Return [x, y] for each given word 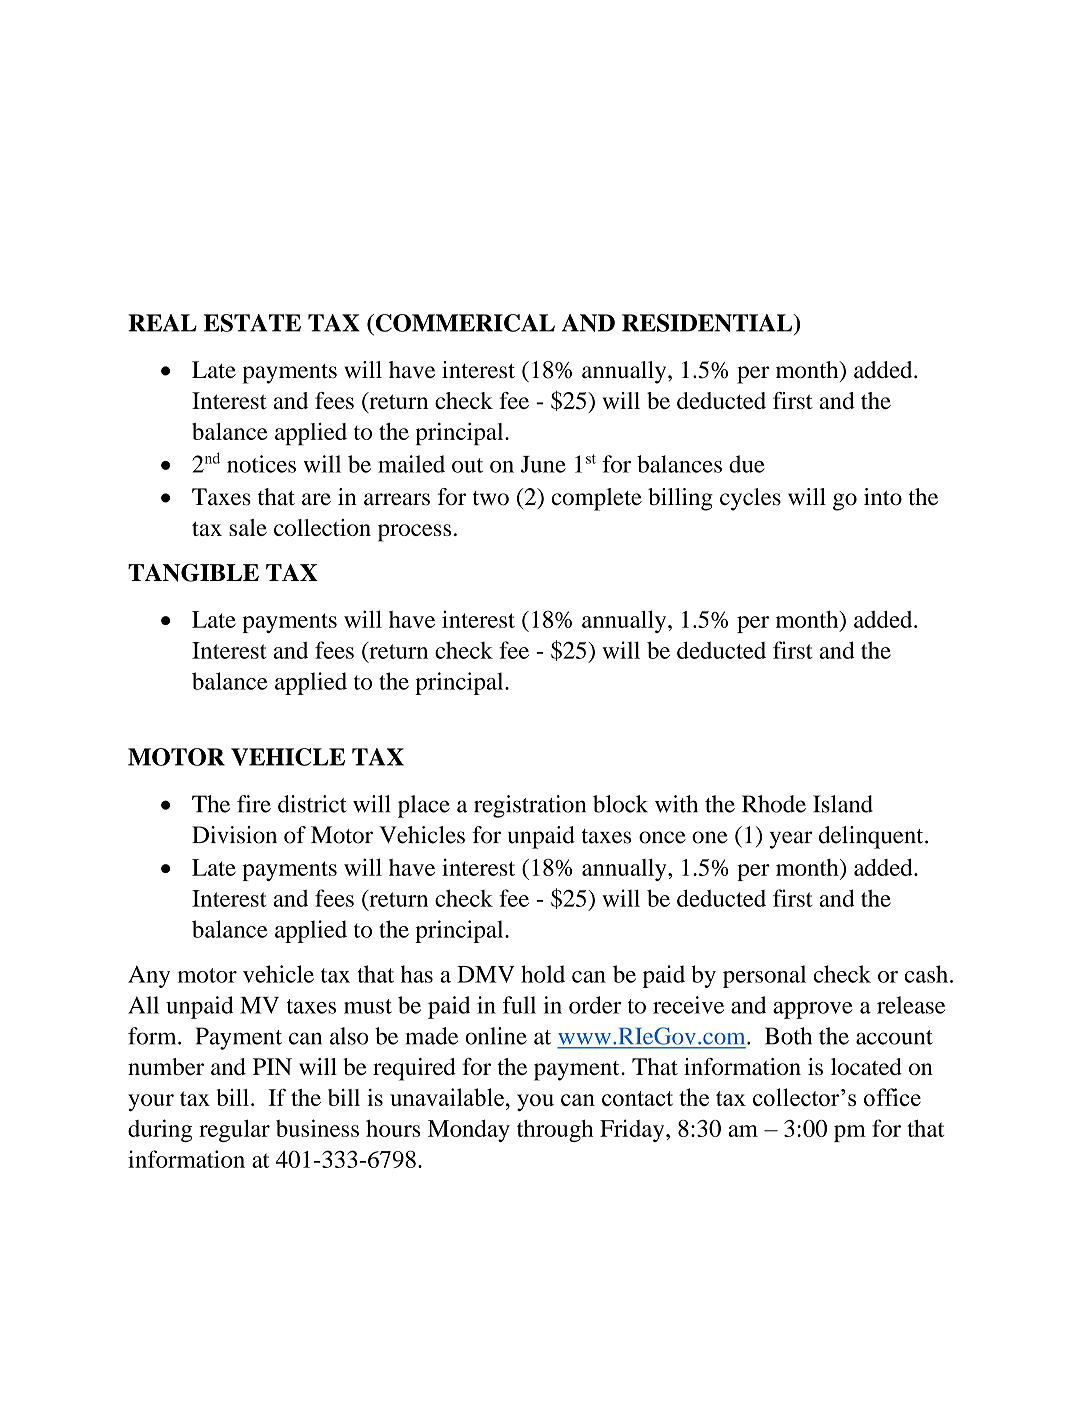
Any [149, 977]
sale [248, 527]
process [414, 533]
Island [843, 804]
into [883, 497]
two [491, 498]
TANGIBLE [193, 572]
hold [543, 974]
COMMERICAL [464, 323]
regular [234, 1130]
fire [254, 804]
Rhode [774, 804]
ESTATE [252, 323]
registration [530, 806]
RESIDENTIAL [708, 323]
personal [764, 976]
